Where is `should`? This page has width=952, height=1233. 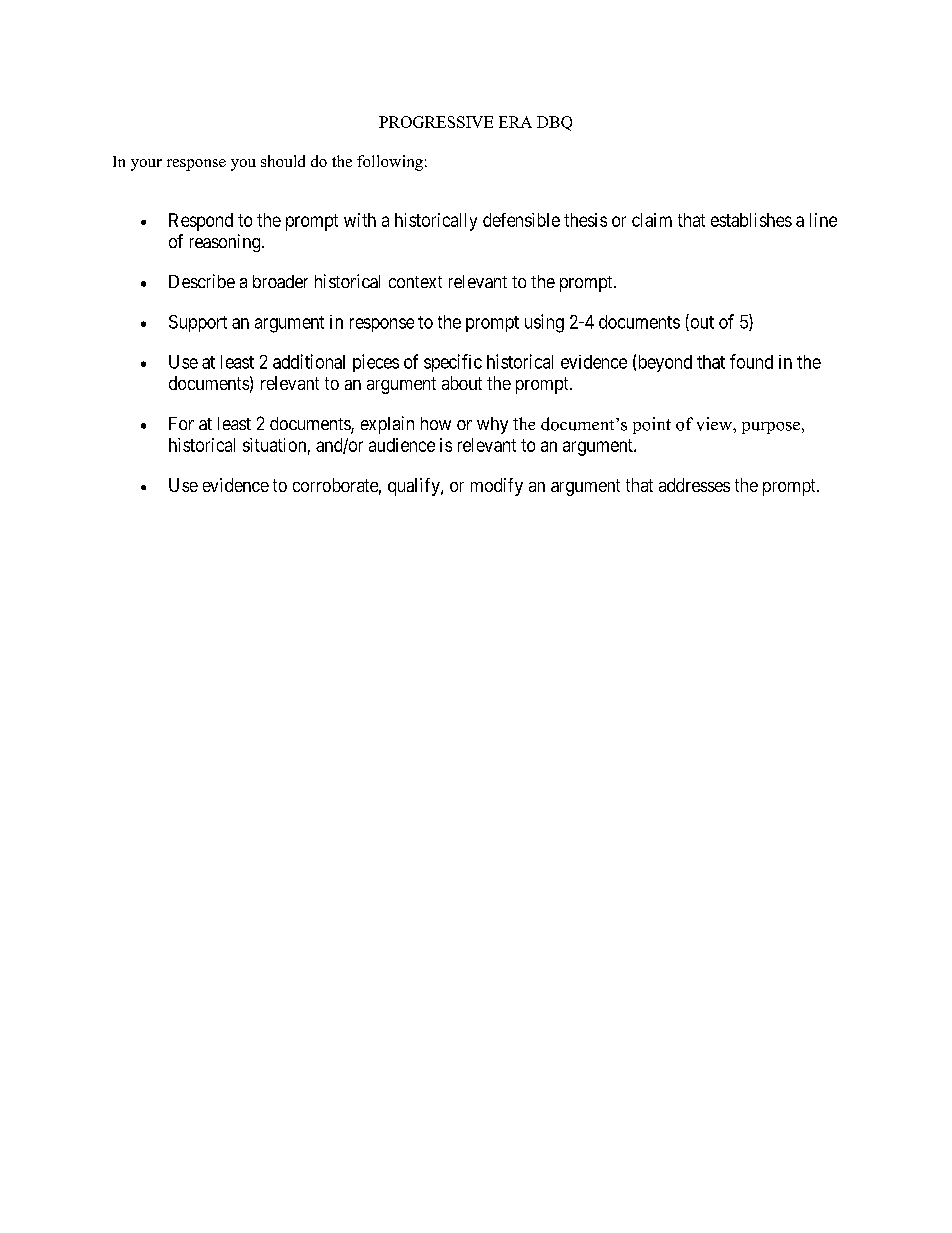 should is located at coordinates (283, 161).
